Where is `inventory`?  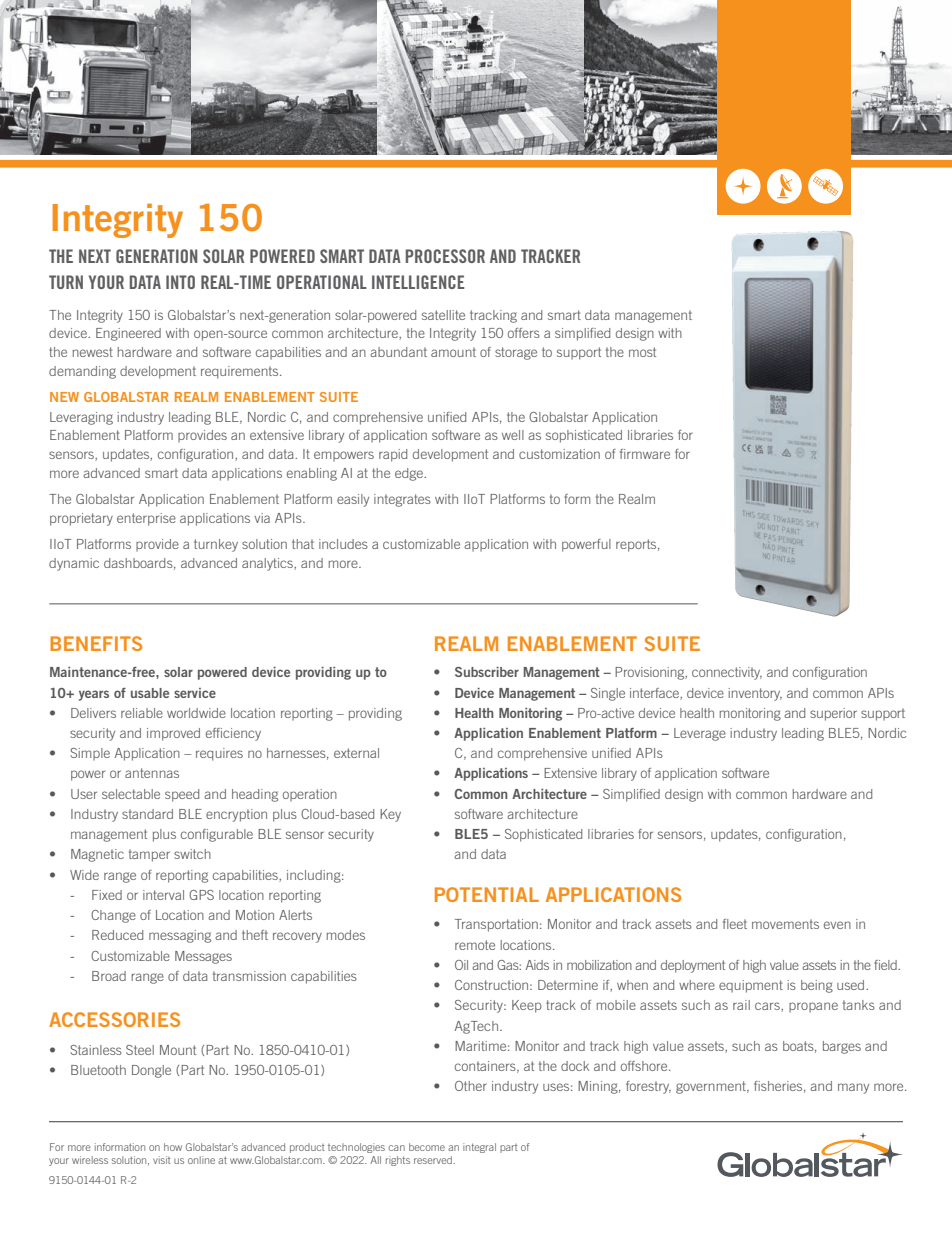 inventory is located at coordinates (755, 694).
